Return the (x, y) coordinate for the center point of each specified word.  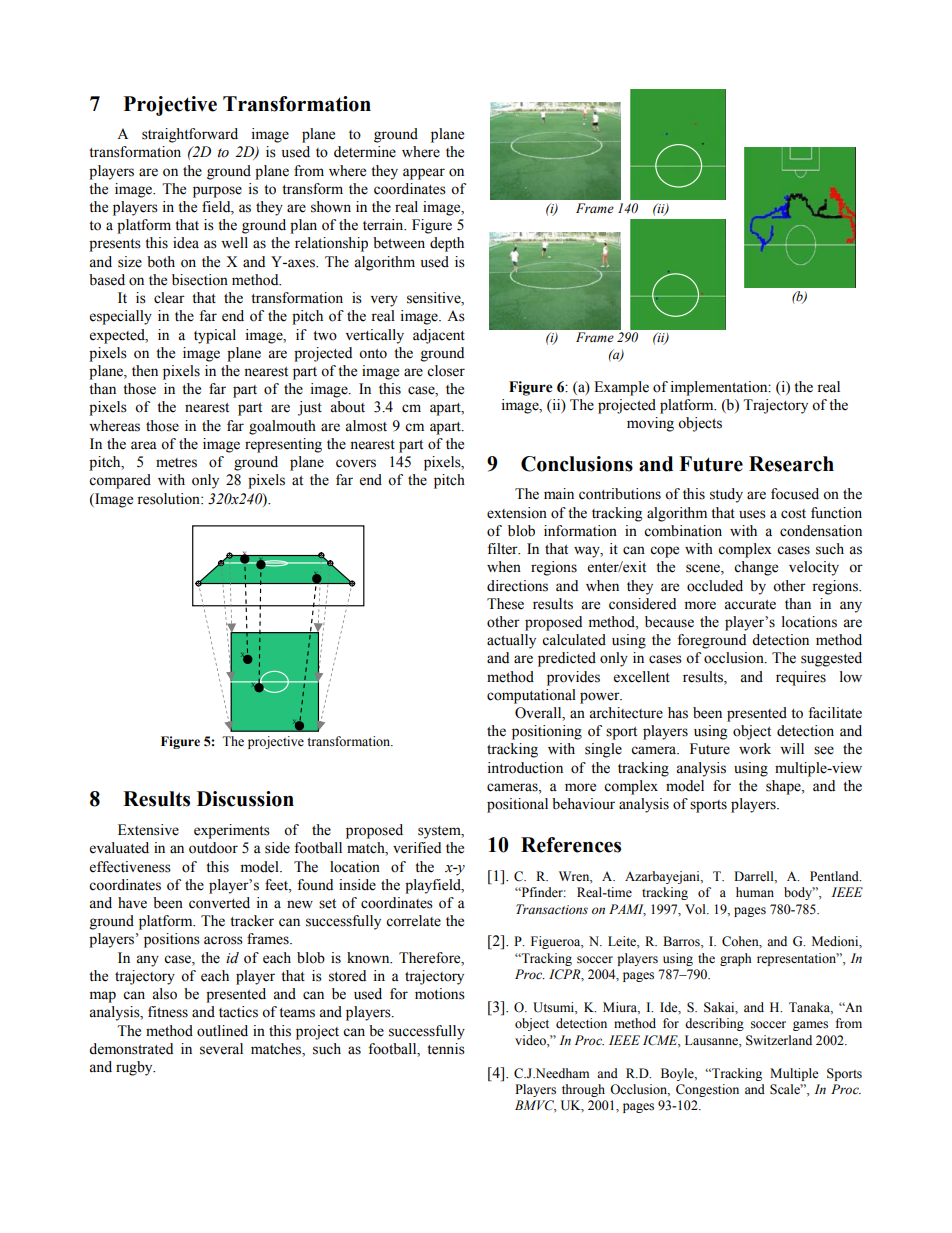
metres (176, 463)
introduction (525, 768)
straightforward (190, 135)
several (221, 1049)
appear (424, 174)
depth (447, 244)
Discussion (245, 799)
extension (517, 513)
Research (791, 464)
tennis (446, 1049)
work (755, 749)
